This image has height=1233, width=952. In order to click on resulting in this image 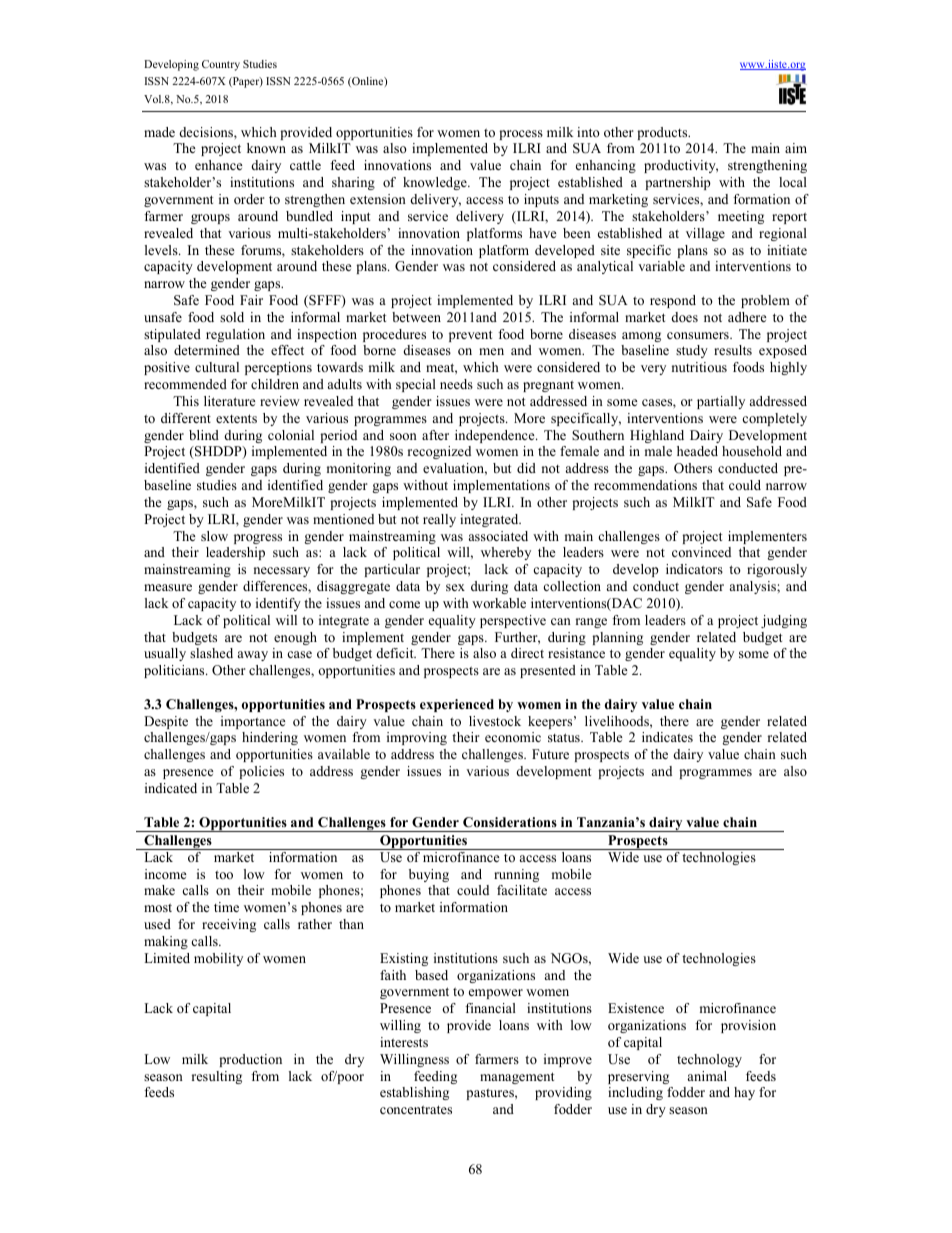, I will do `click(217, 1077)`.
